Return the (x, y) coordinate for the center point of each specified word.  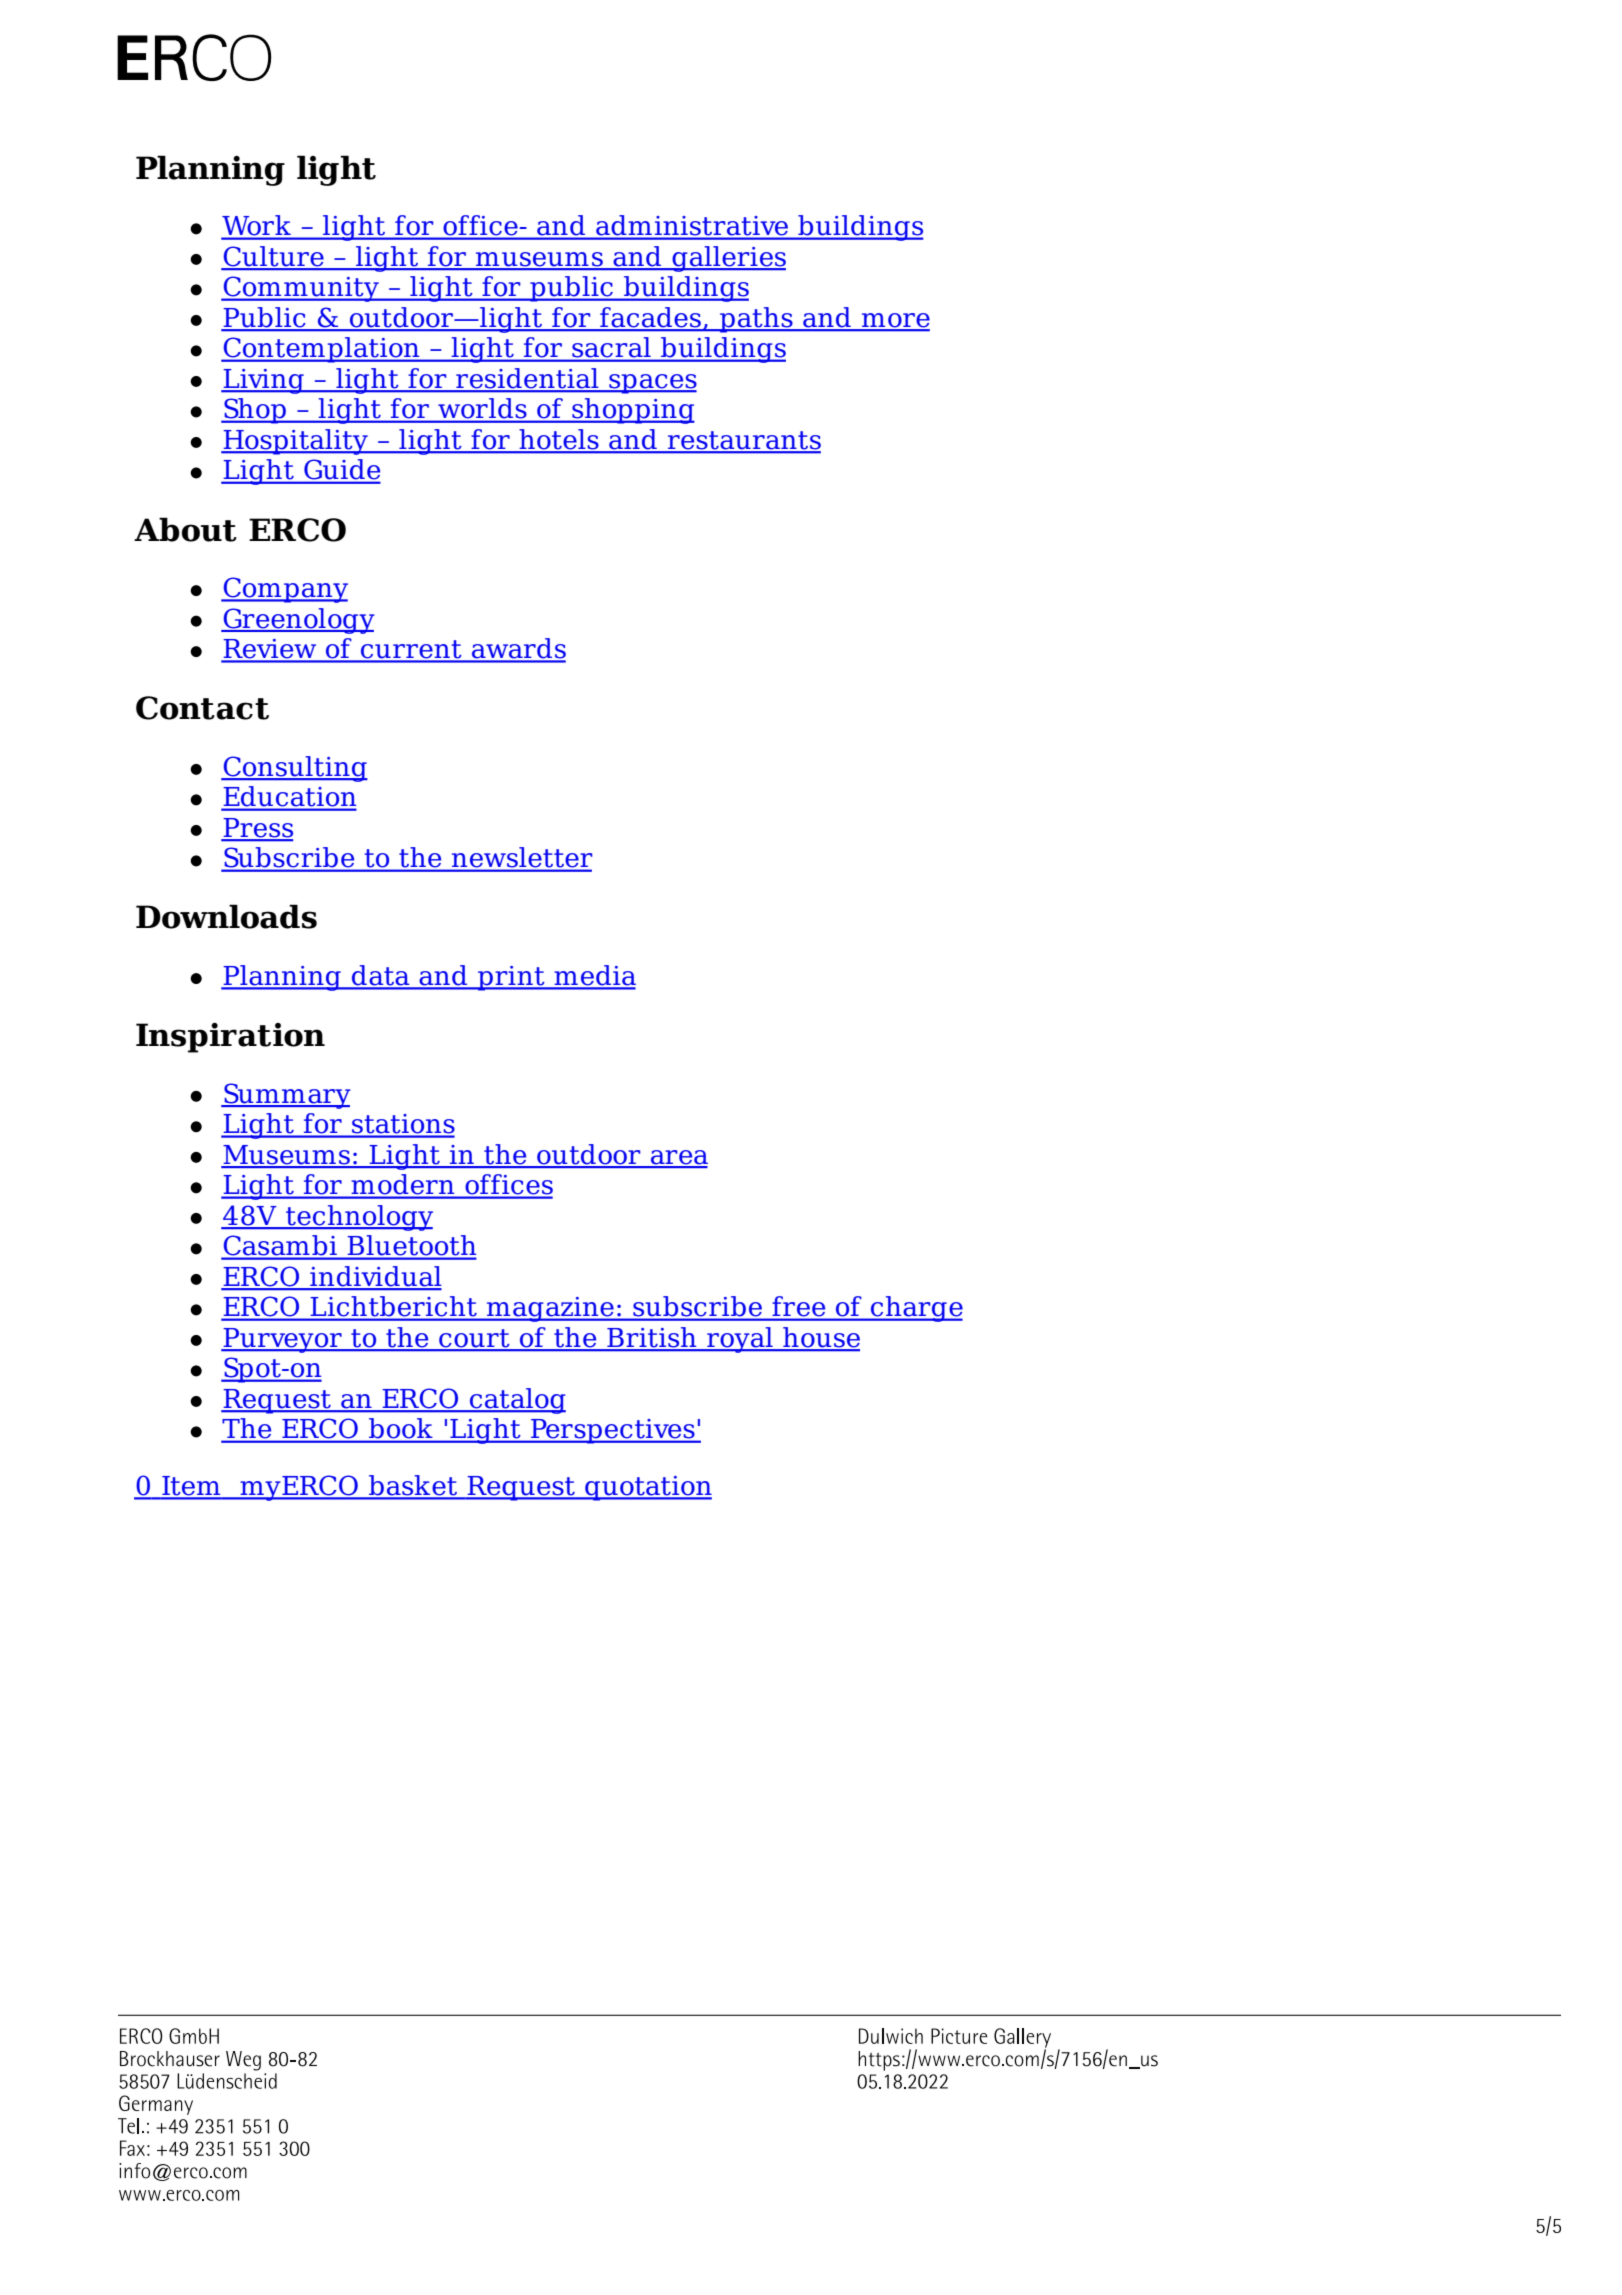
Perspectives (613, 1431)
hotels (559, 440)
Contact (202, 708)
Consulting (294, 769)
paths (756, 320)
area (678, 1158)
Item (191, 1487)
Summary (286, 1096)
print (511, 978)
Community (301, 289)
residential (527, 379)
